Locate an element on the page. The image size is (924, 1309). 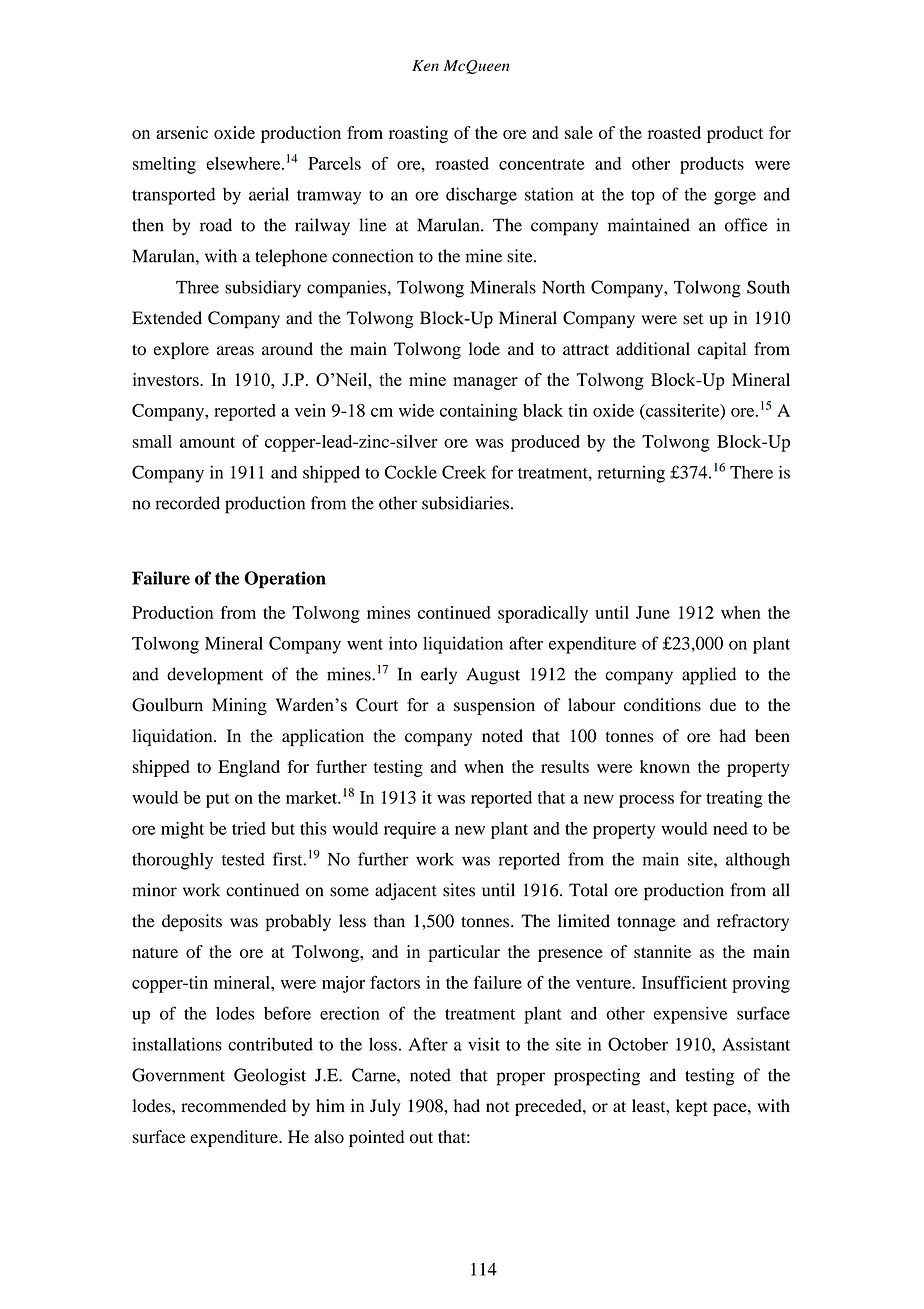
gorge is located at coordinates (735, 198).
